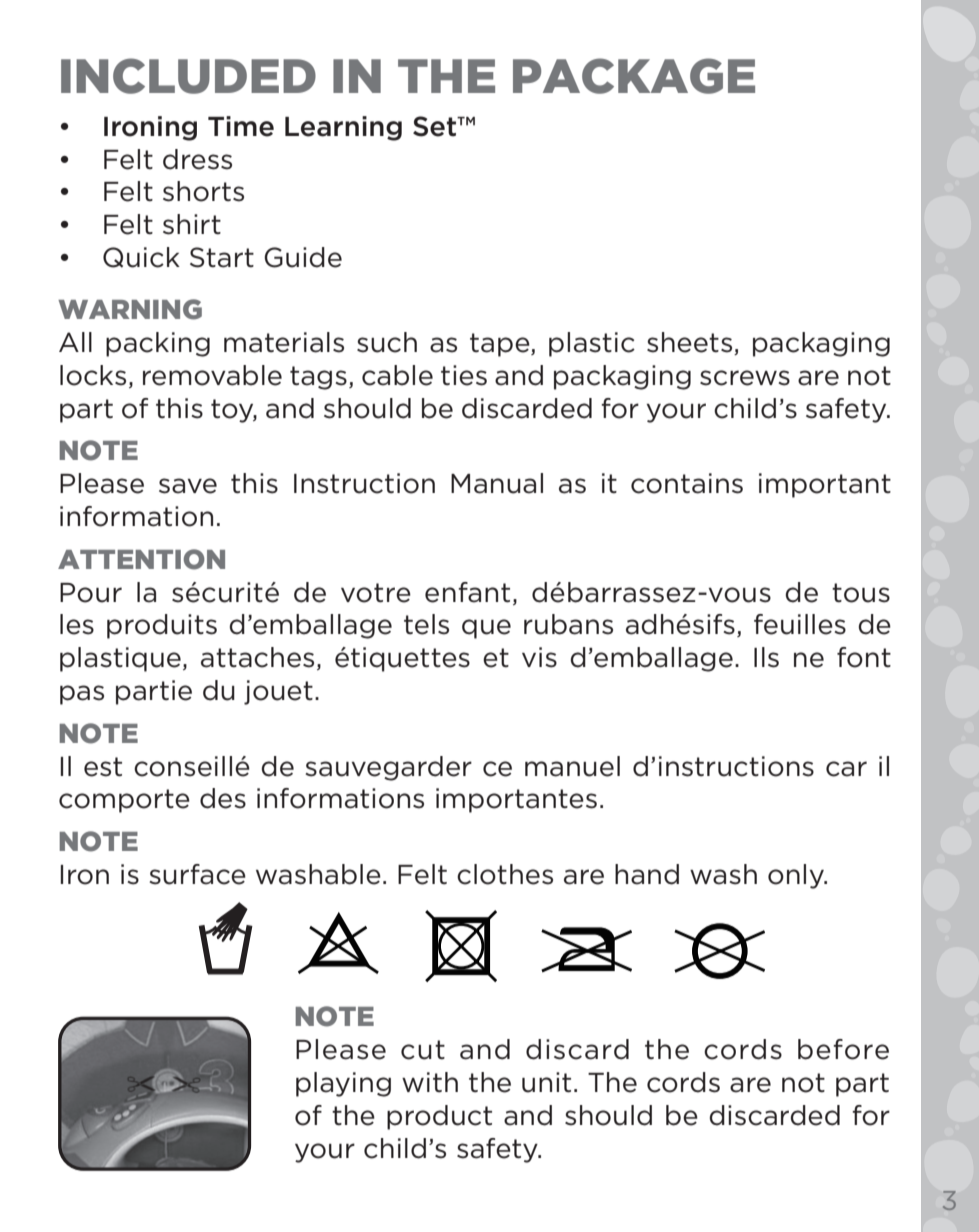  I want to click on save, so click(188, 486).
